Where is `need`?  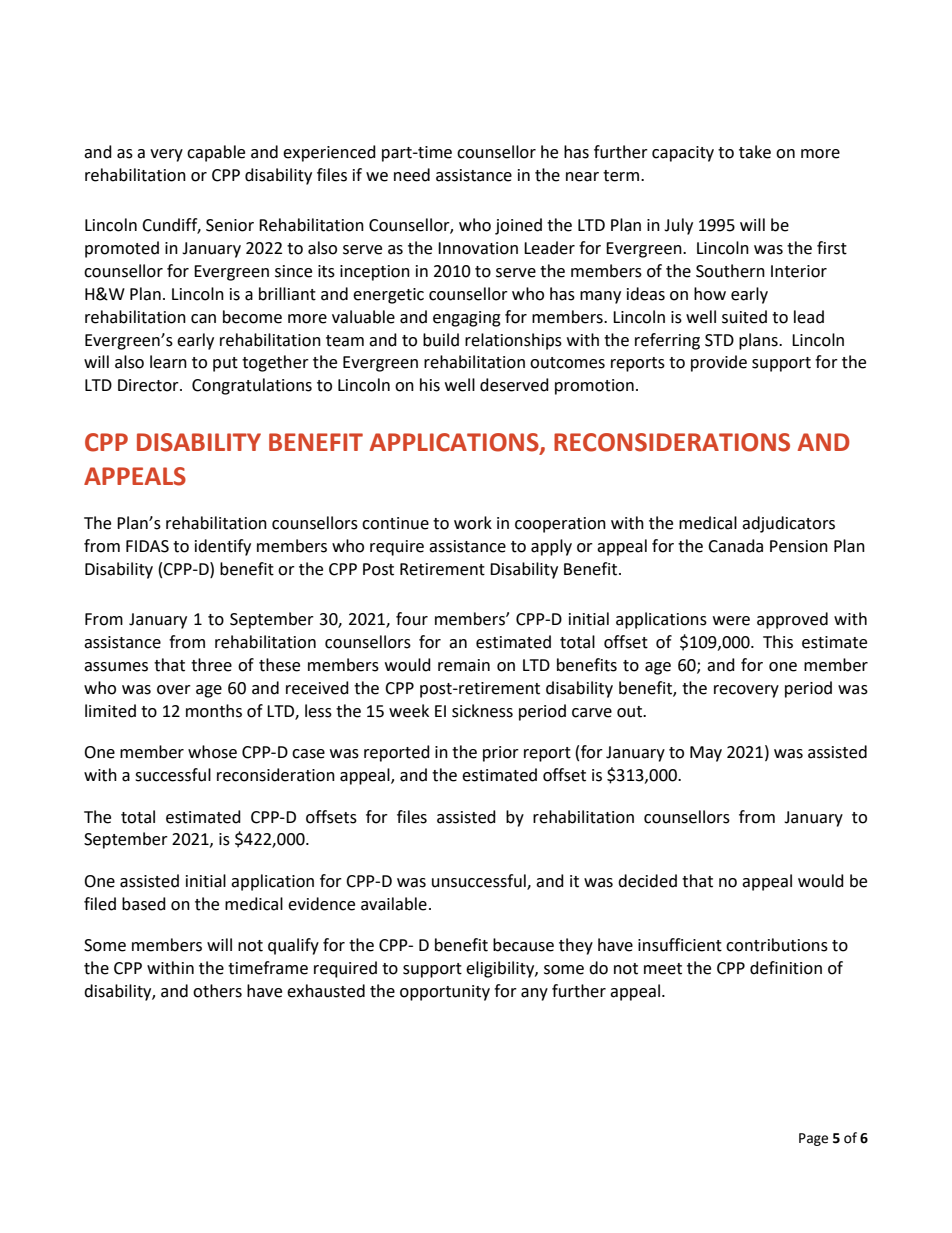 need is located at coordinates (412, 175).
